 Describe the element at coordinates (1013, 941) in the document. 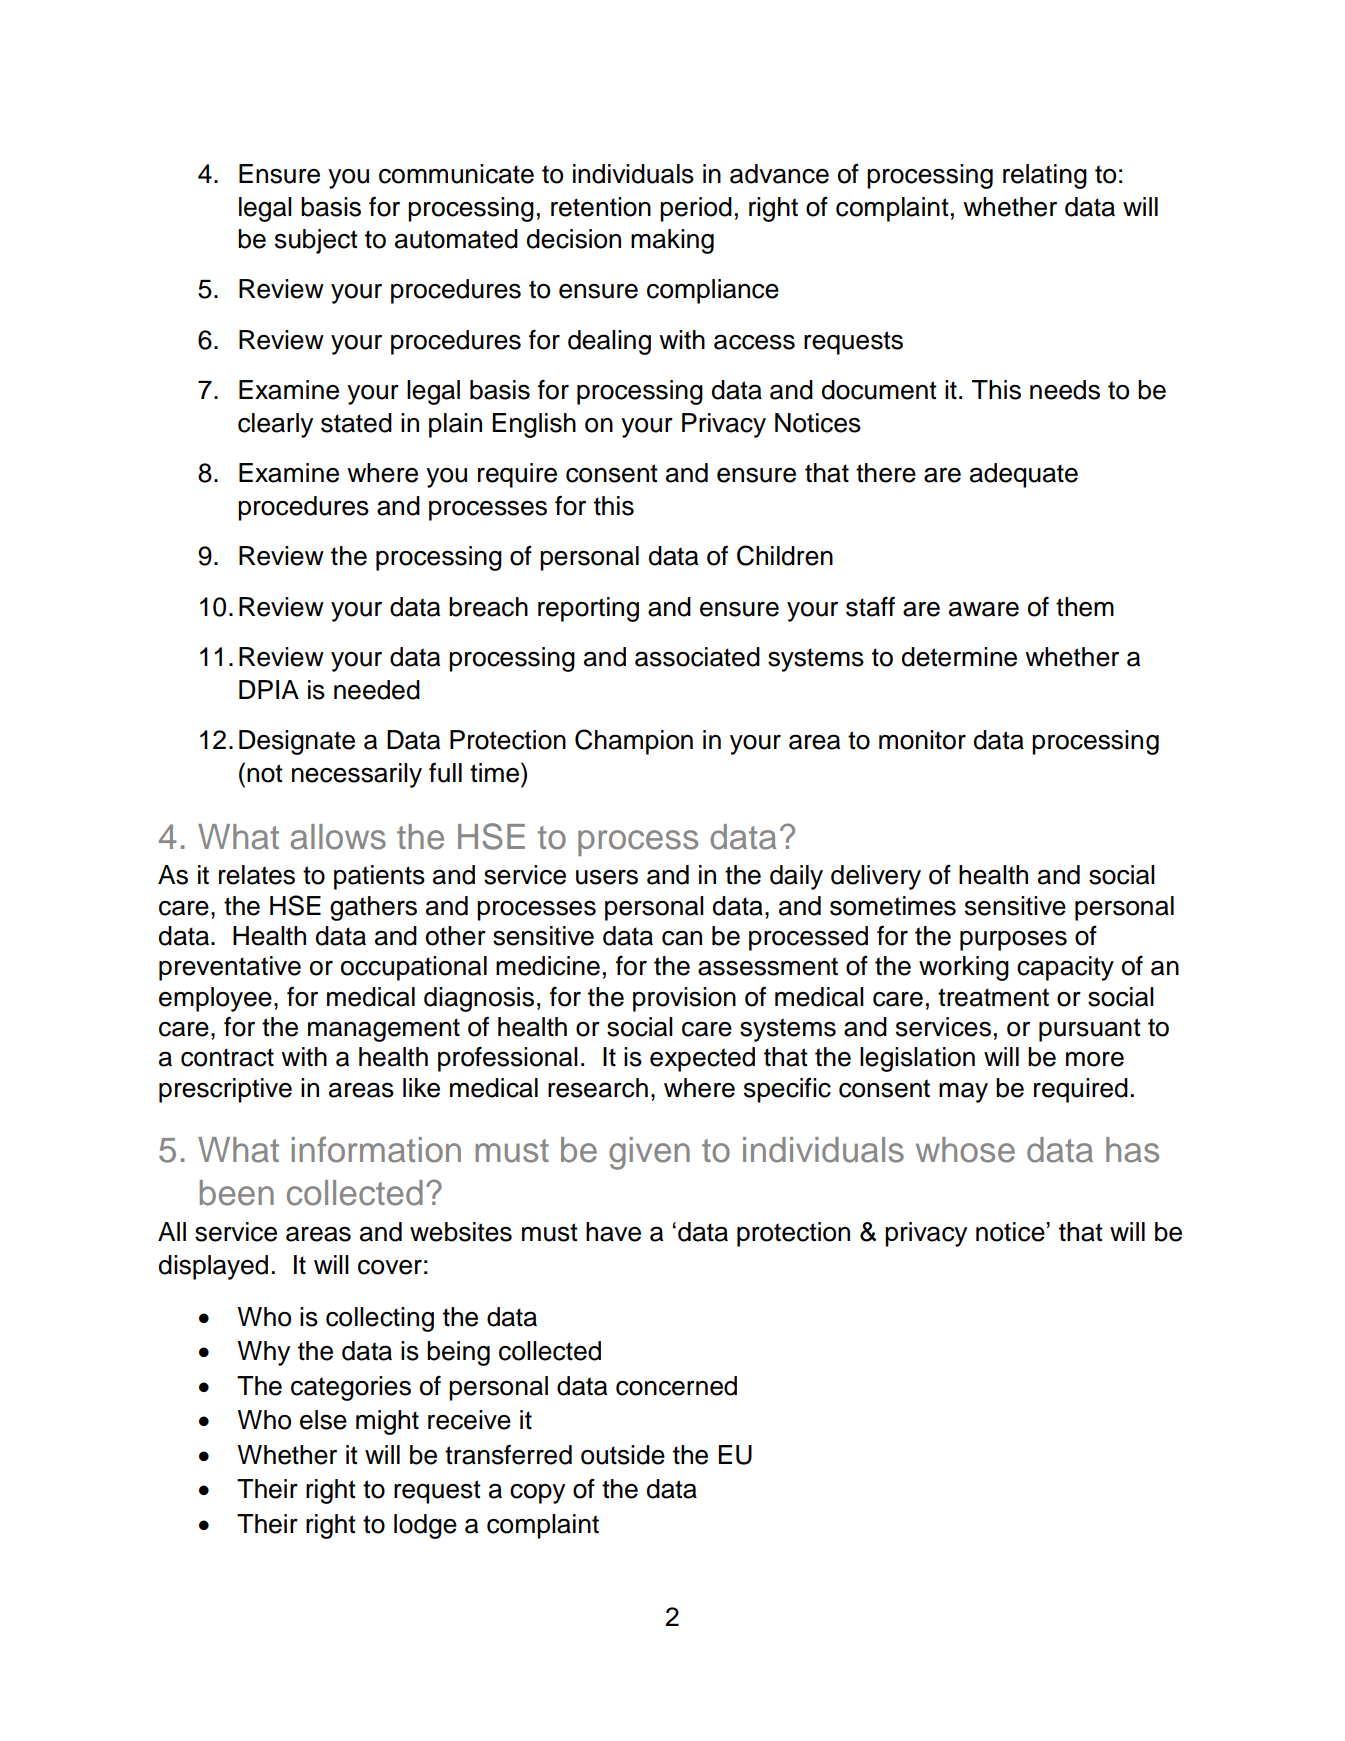

I see `purposes` at that location.
